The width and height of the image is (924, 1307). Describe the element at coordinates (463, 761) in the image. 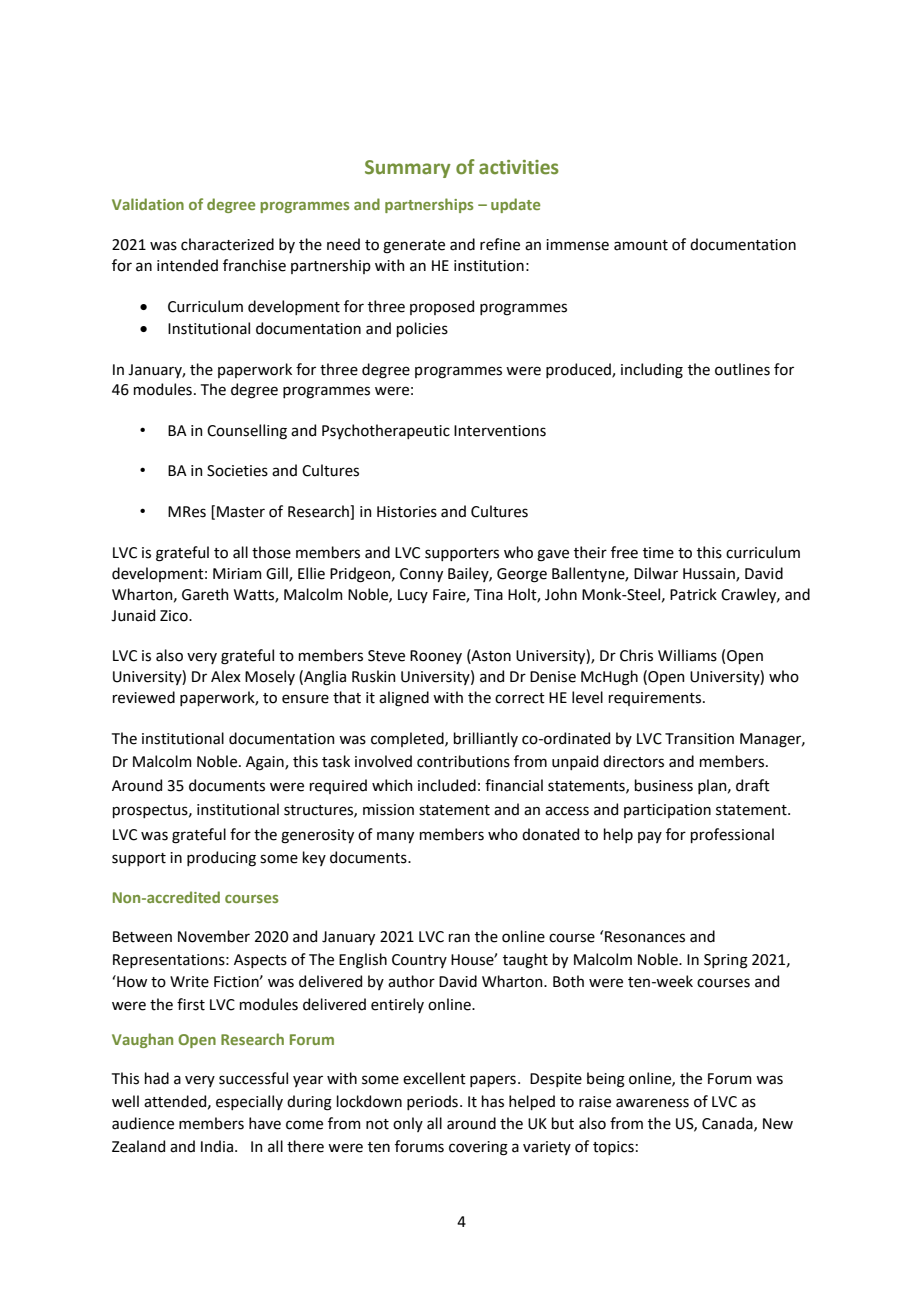

I see `contributions` at that location.
